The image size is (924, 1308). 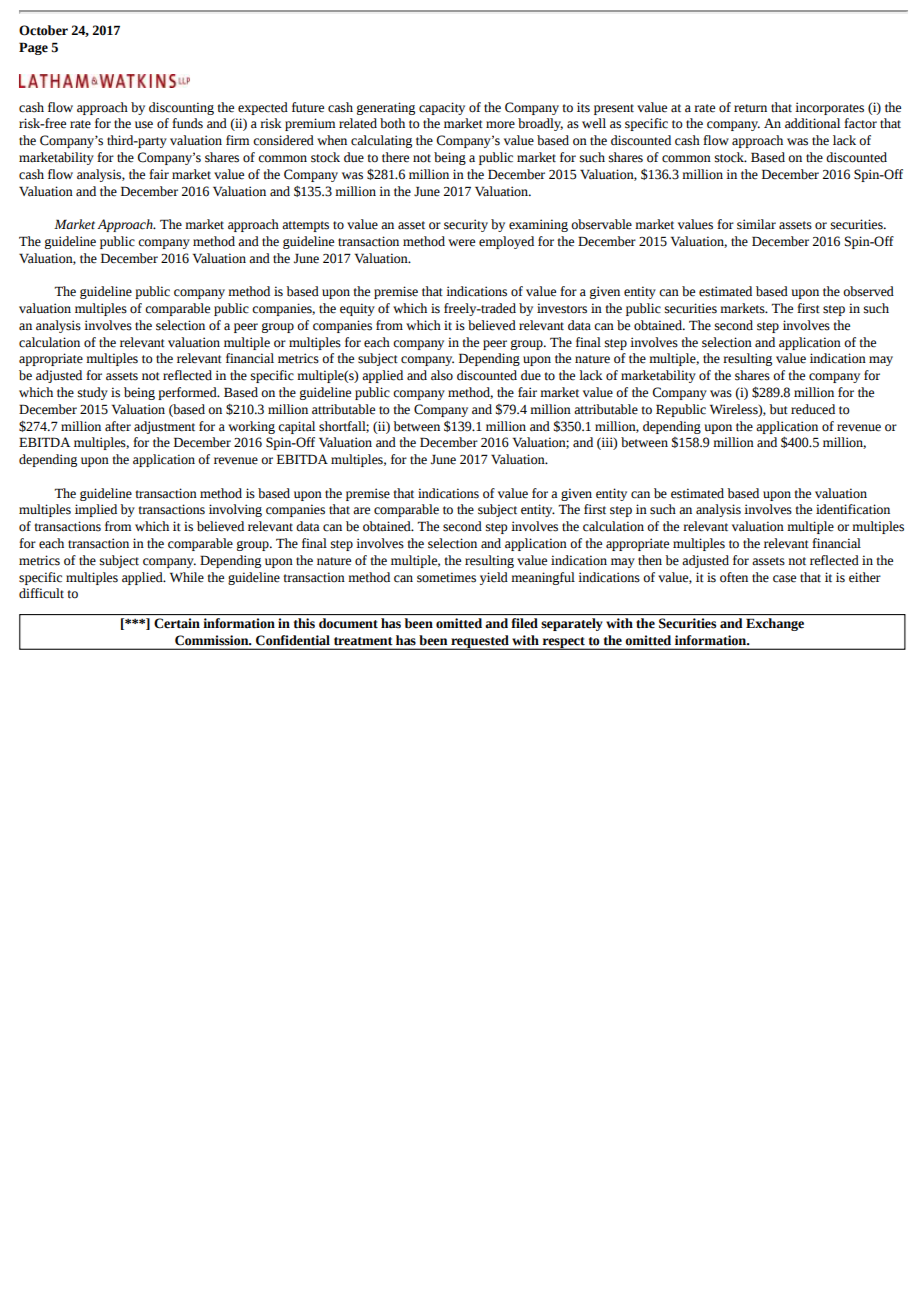 I want to click on Page, so click(x=33, y=48).
